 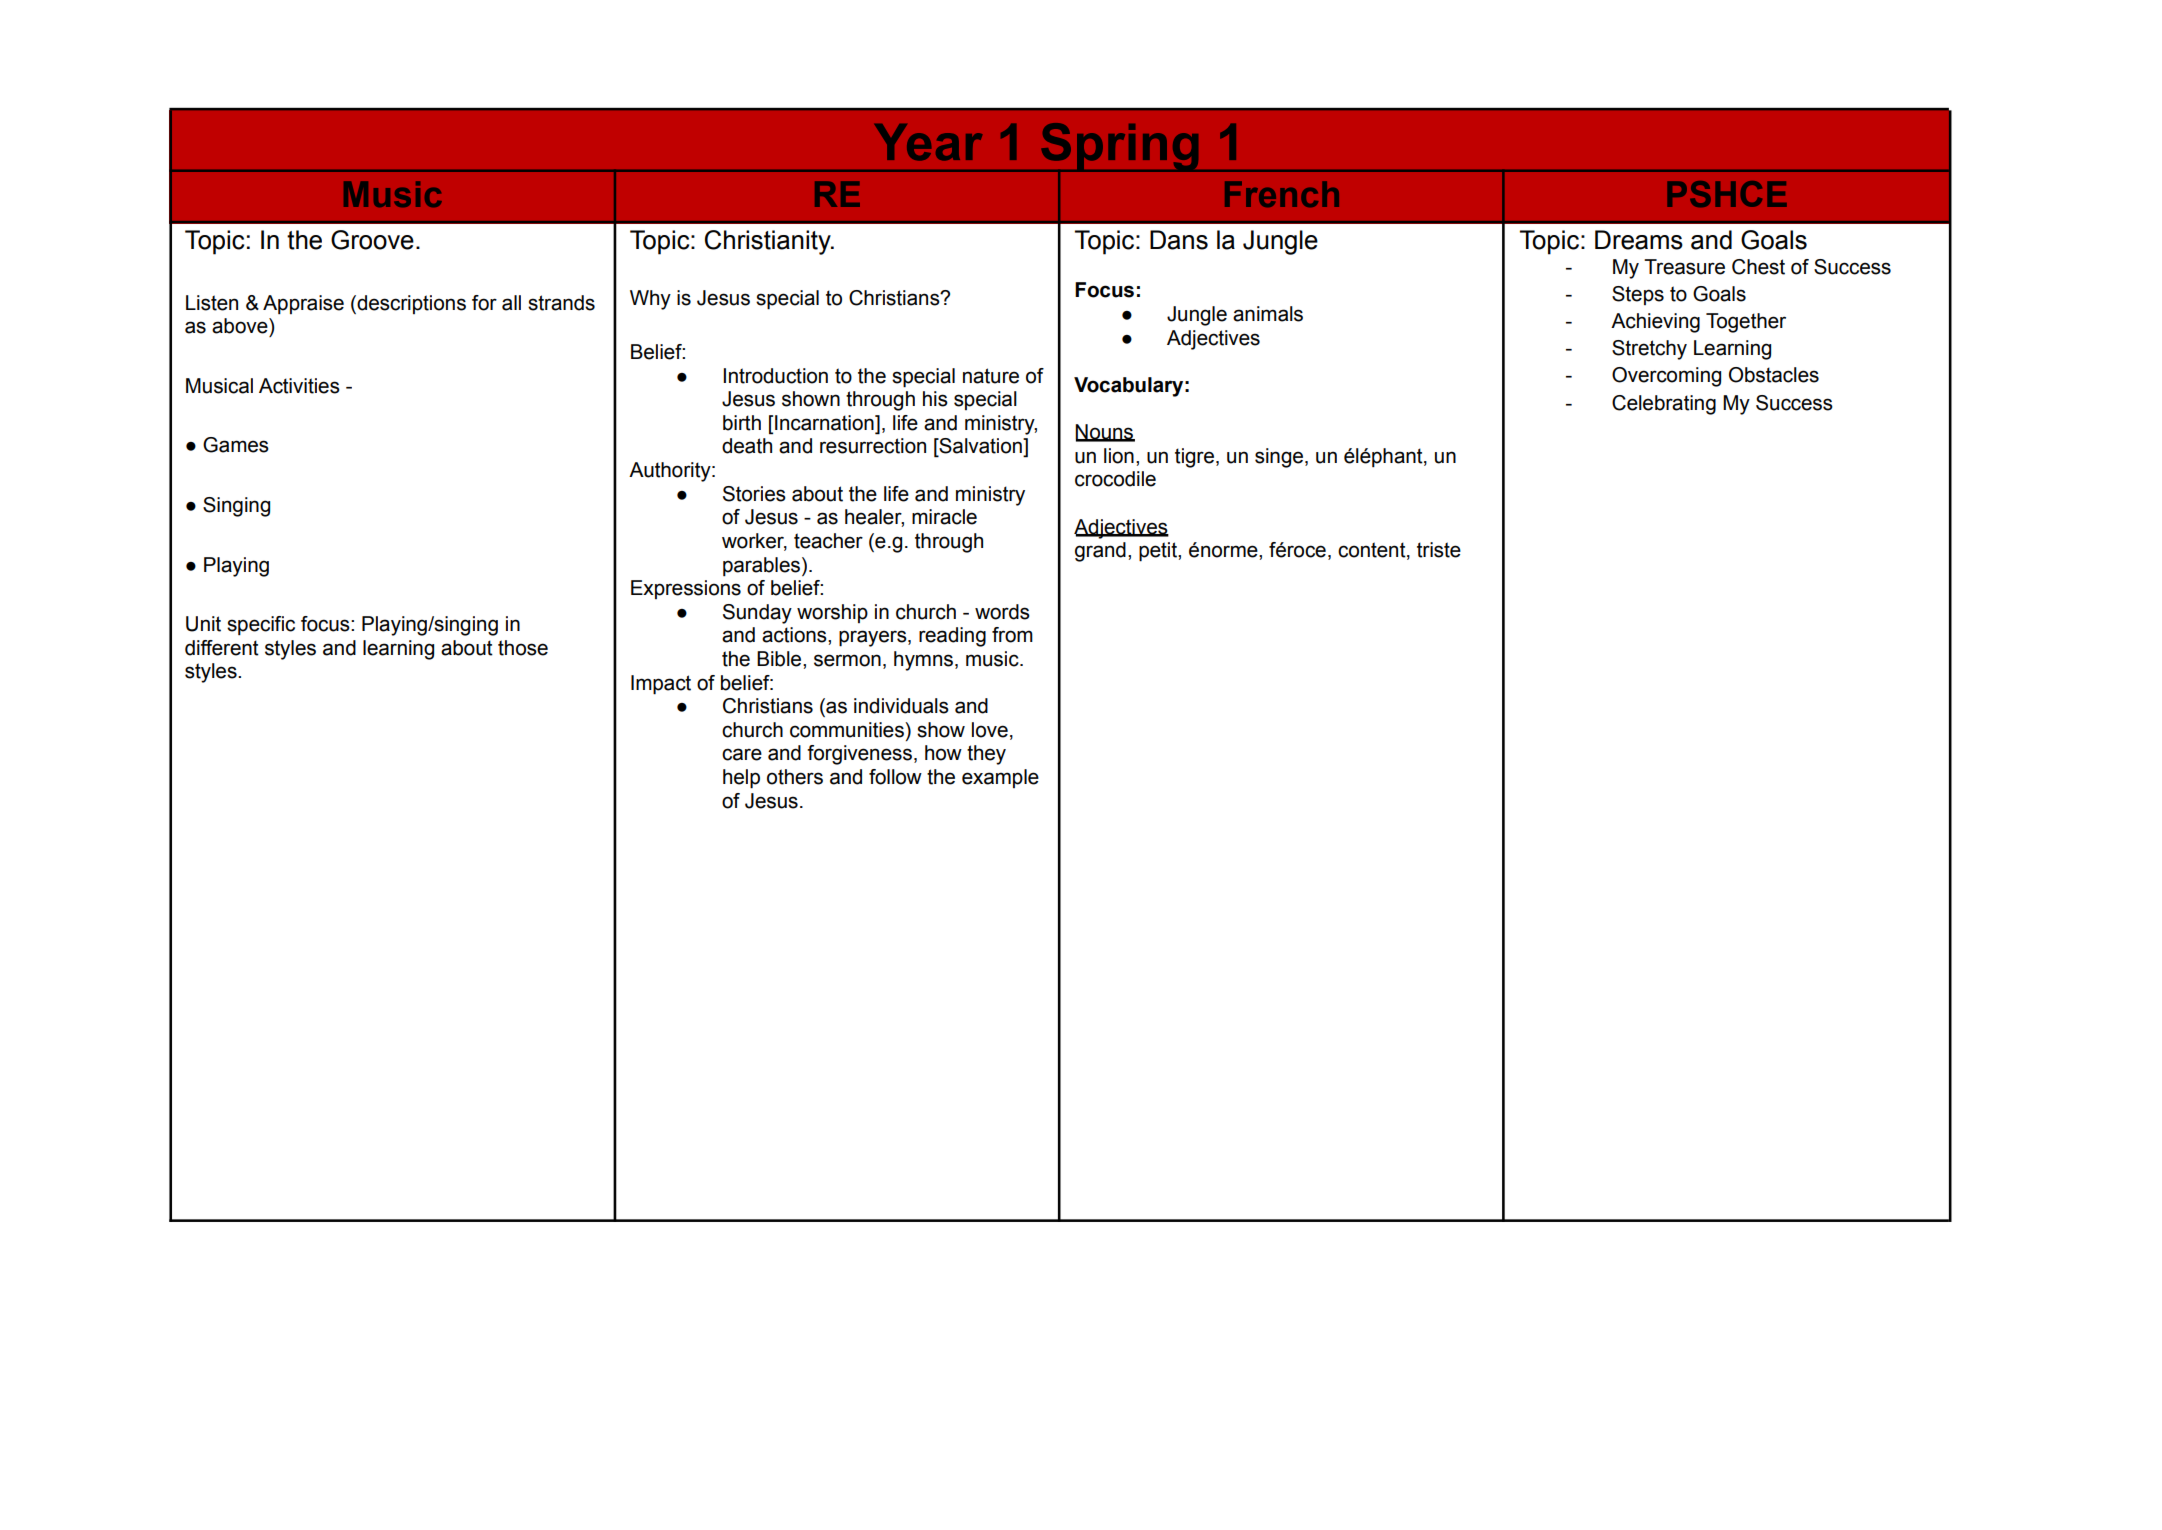 What do you see at coordinates (1282, 194) in the screenshot?
I see `French` at bounding box center [1282, 194].
